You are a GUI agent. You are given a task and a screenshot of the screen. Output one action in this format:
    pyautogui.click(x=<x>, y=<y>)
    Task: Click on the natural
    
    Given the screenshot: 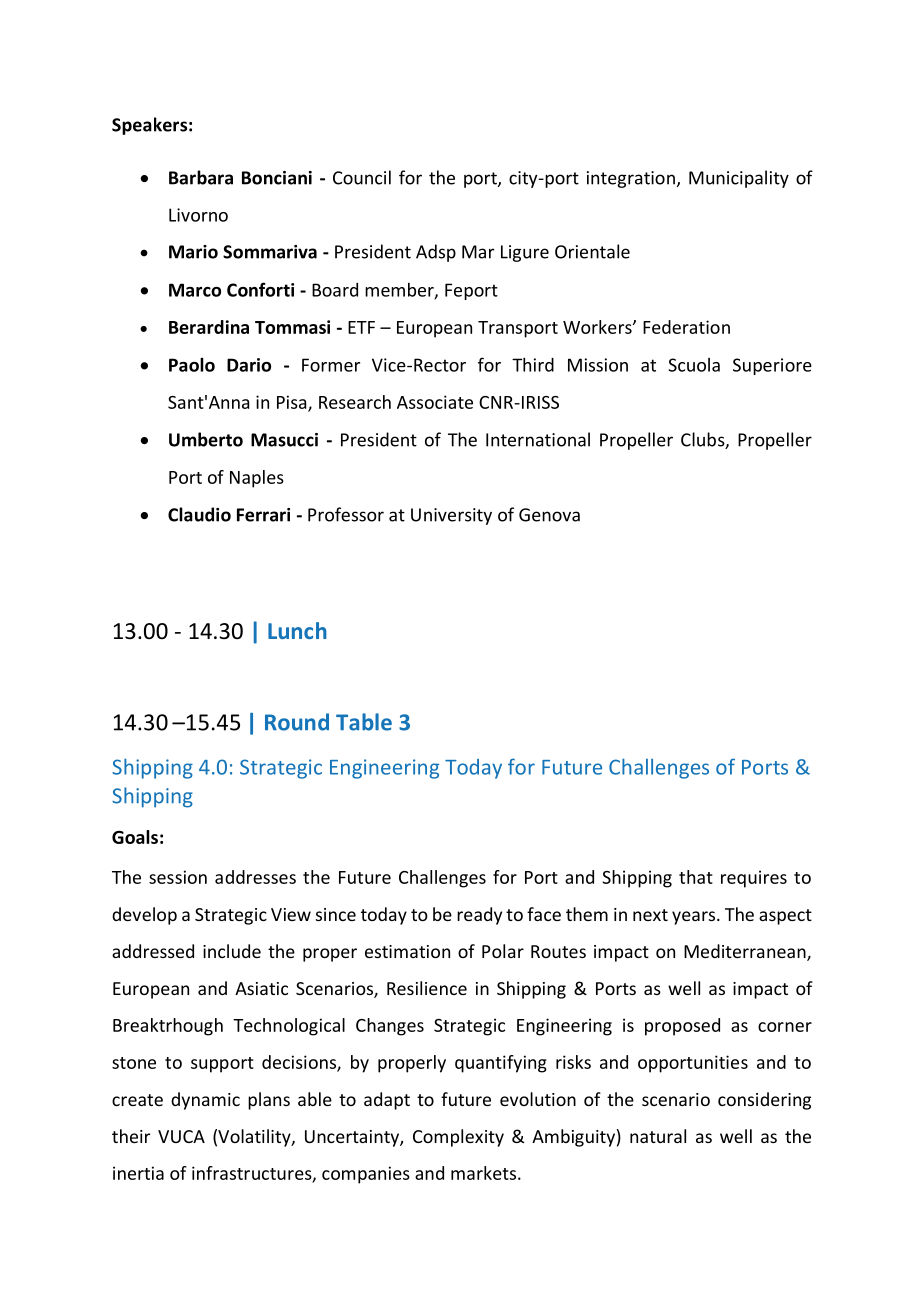 What is the action you would take?
    pyautogui.click(x=658, y=1136)
